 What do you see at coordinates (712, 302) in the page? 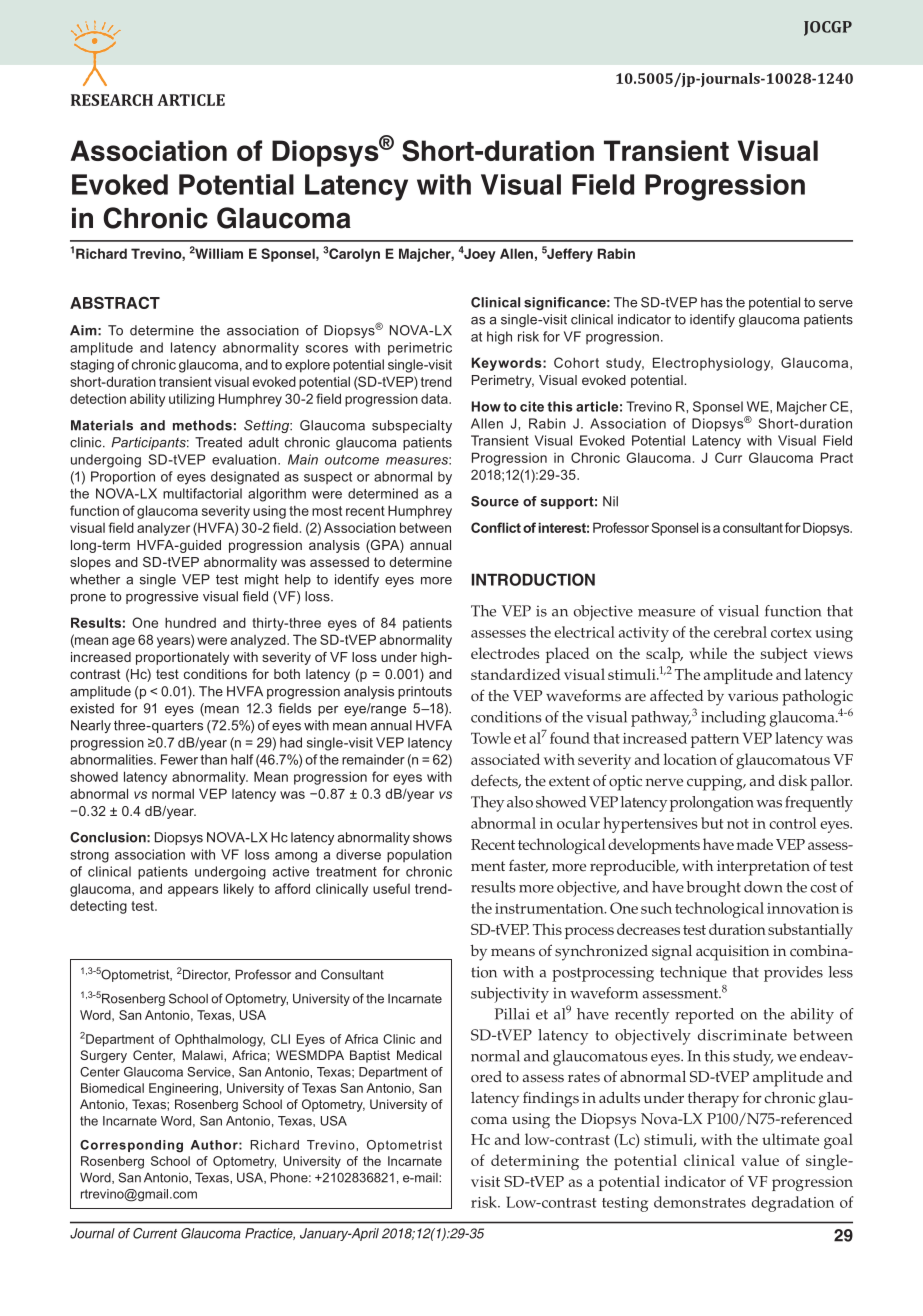
I see `has` at bounding box center [712, 302].
